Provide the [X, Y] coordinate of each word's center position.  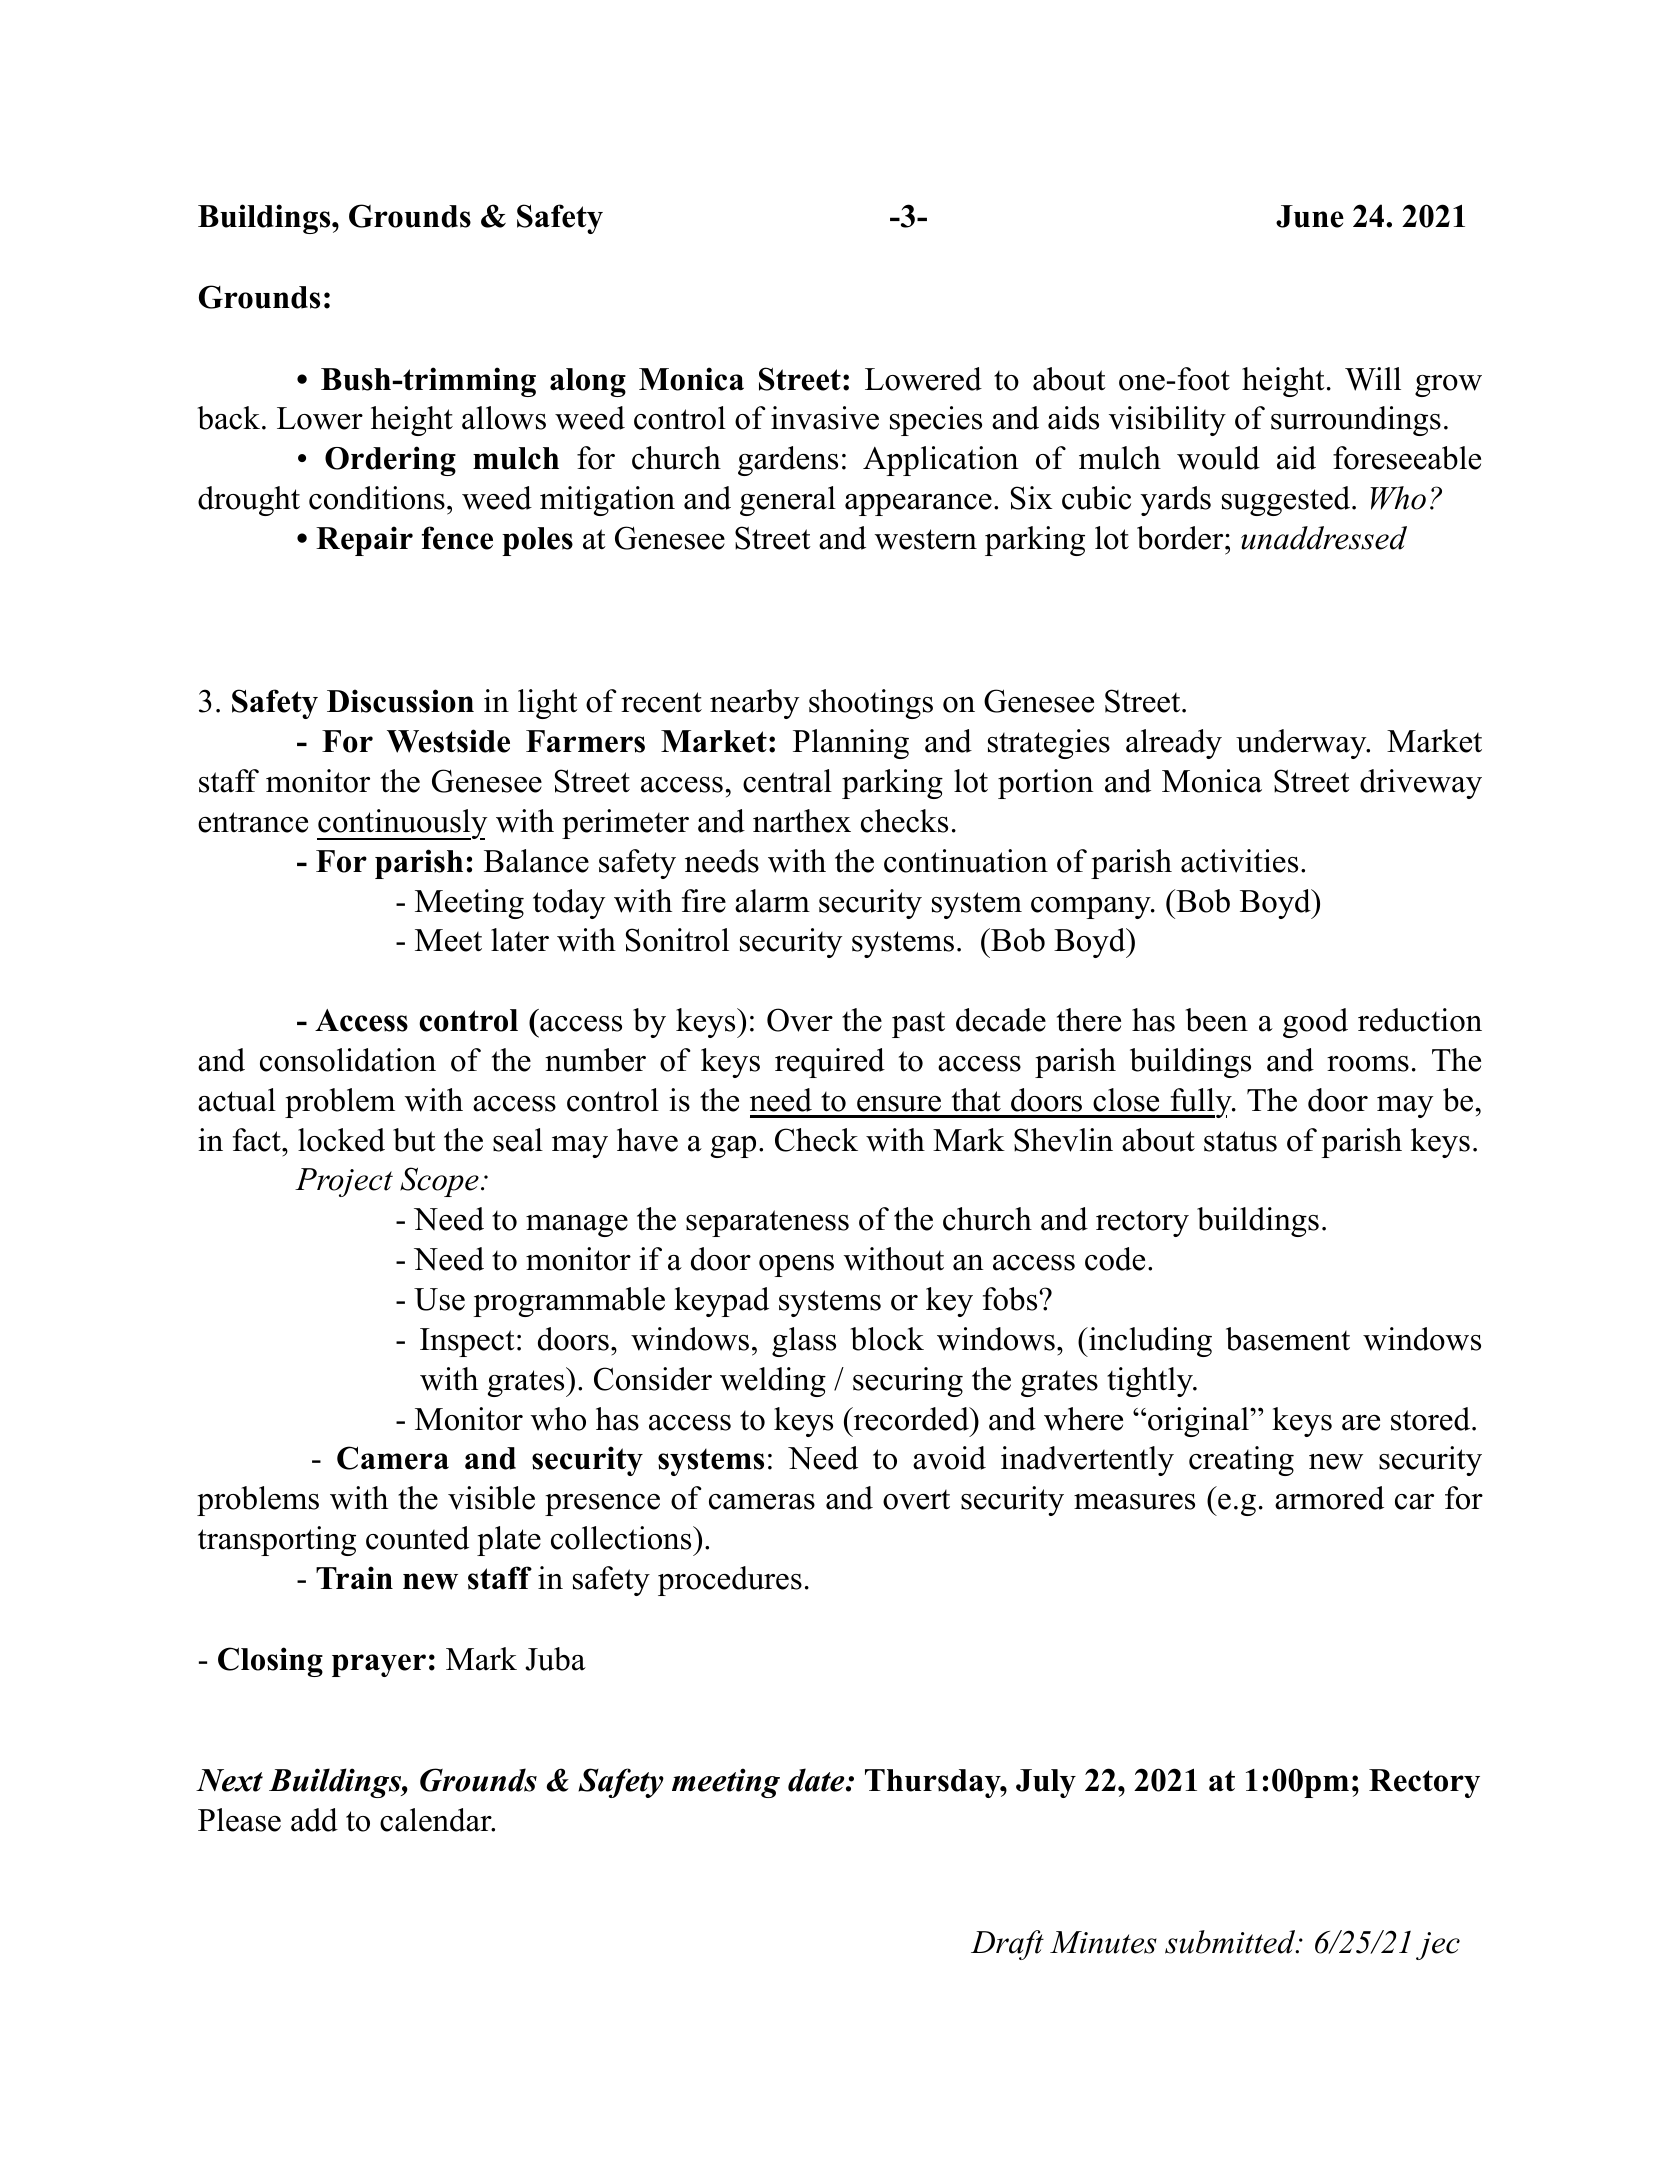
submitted [1231, 1942]
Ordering [390, 461]
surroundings [1356, 421]
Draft [1007, 1945]
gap [733, 1147]
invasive [825, 418]
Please [239, 1820]
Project [344, 1182]
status [1240, 1141]
